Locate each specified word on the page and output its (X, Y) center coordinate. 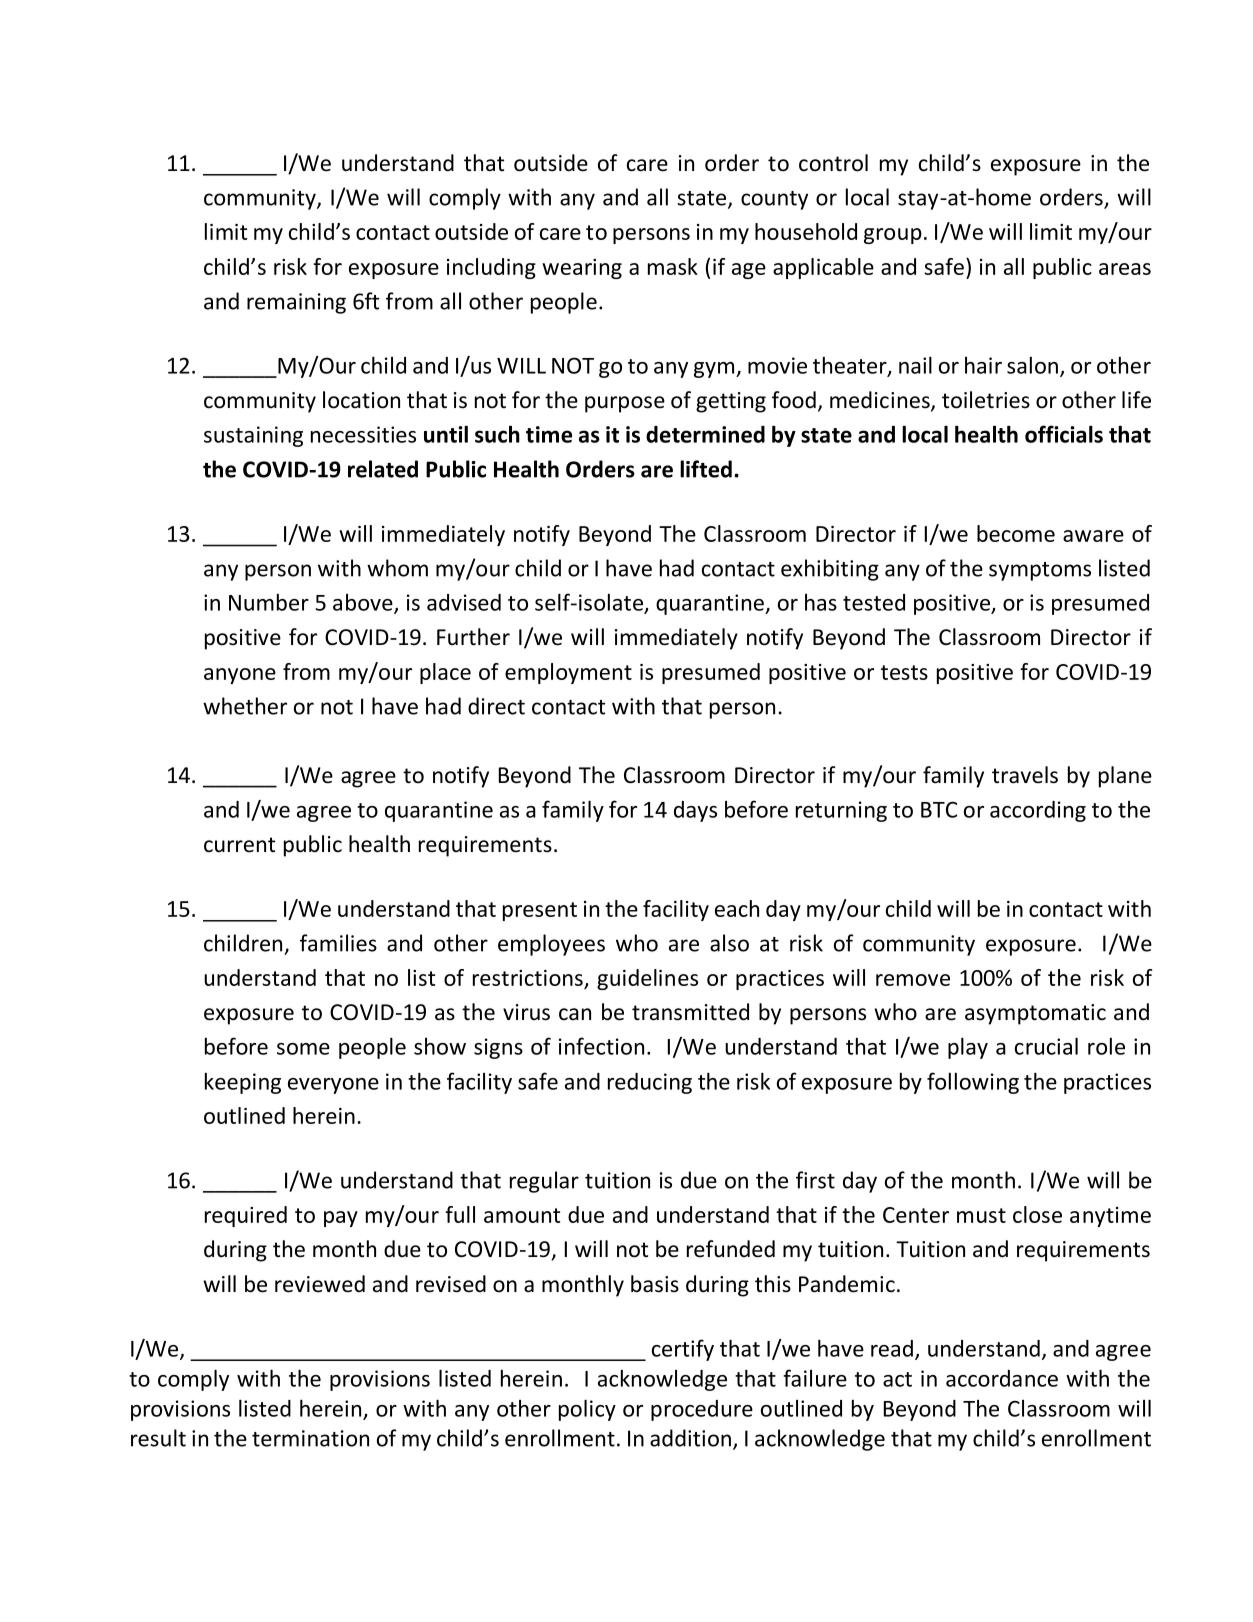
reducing (650, 1083)
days (695, 811)
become (1016, 533)
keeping (243, 1083)
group (893, 236)
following (973, 1083)
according (1038, 811)
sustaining (253, 436)
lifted (706, 469)
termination (310, 1438)
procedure (702, 1410)
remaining (296, 303)
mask (673, 266)
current (239, 845)
